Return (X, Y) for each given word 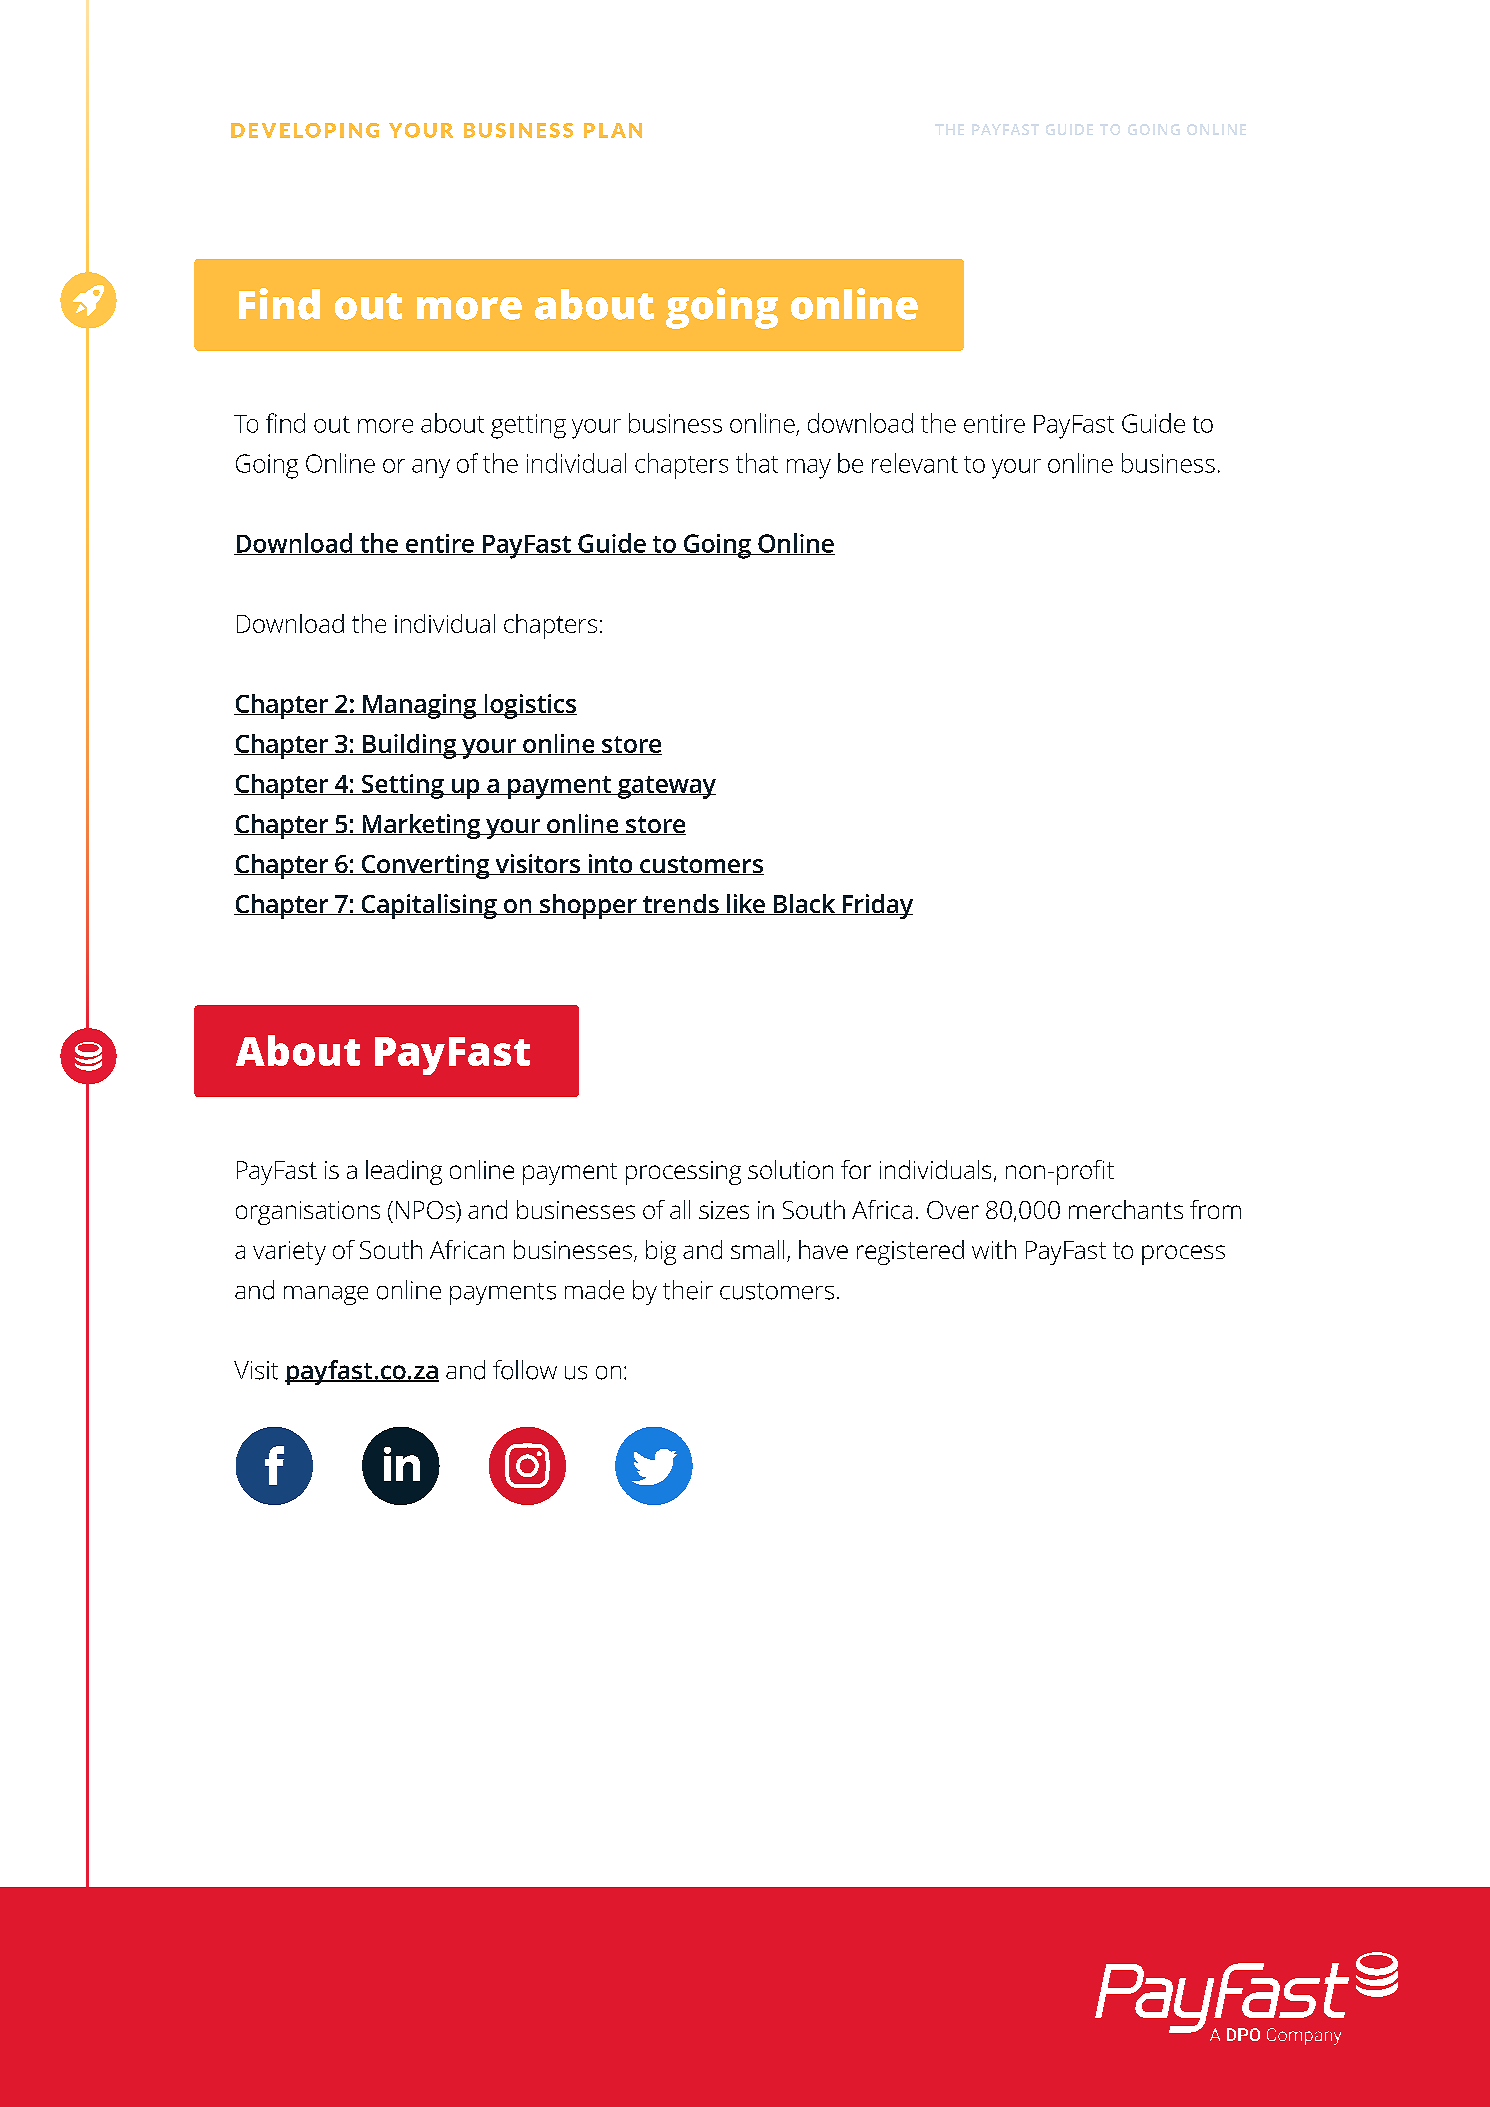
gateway (665, 787)
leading (404, 1172)
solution (790, 1169)
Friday (877, 906)
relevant (915, 463)
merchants (1126, 1209)
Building (410, 746)
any (431, 468)
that (757, 463)
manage (326, 1295)
